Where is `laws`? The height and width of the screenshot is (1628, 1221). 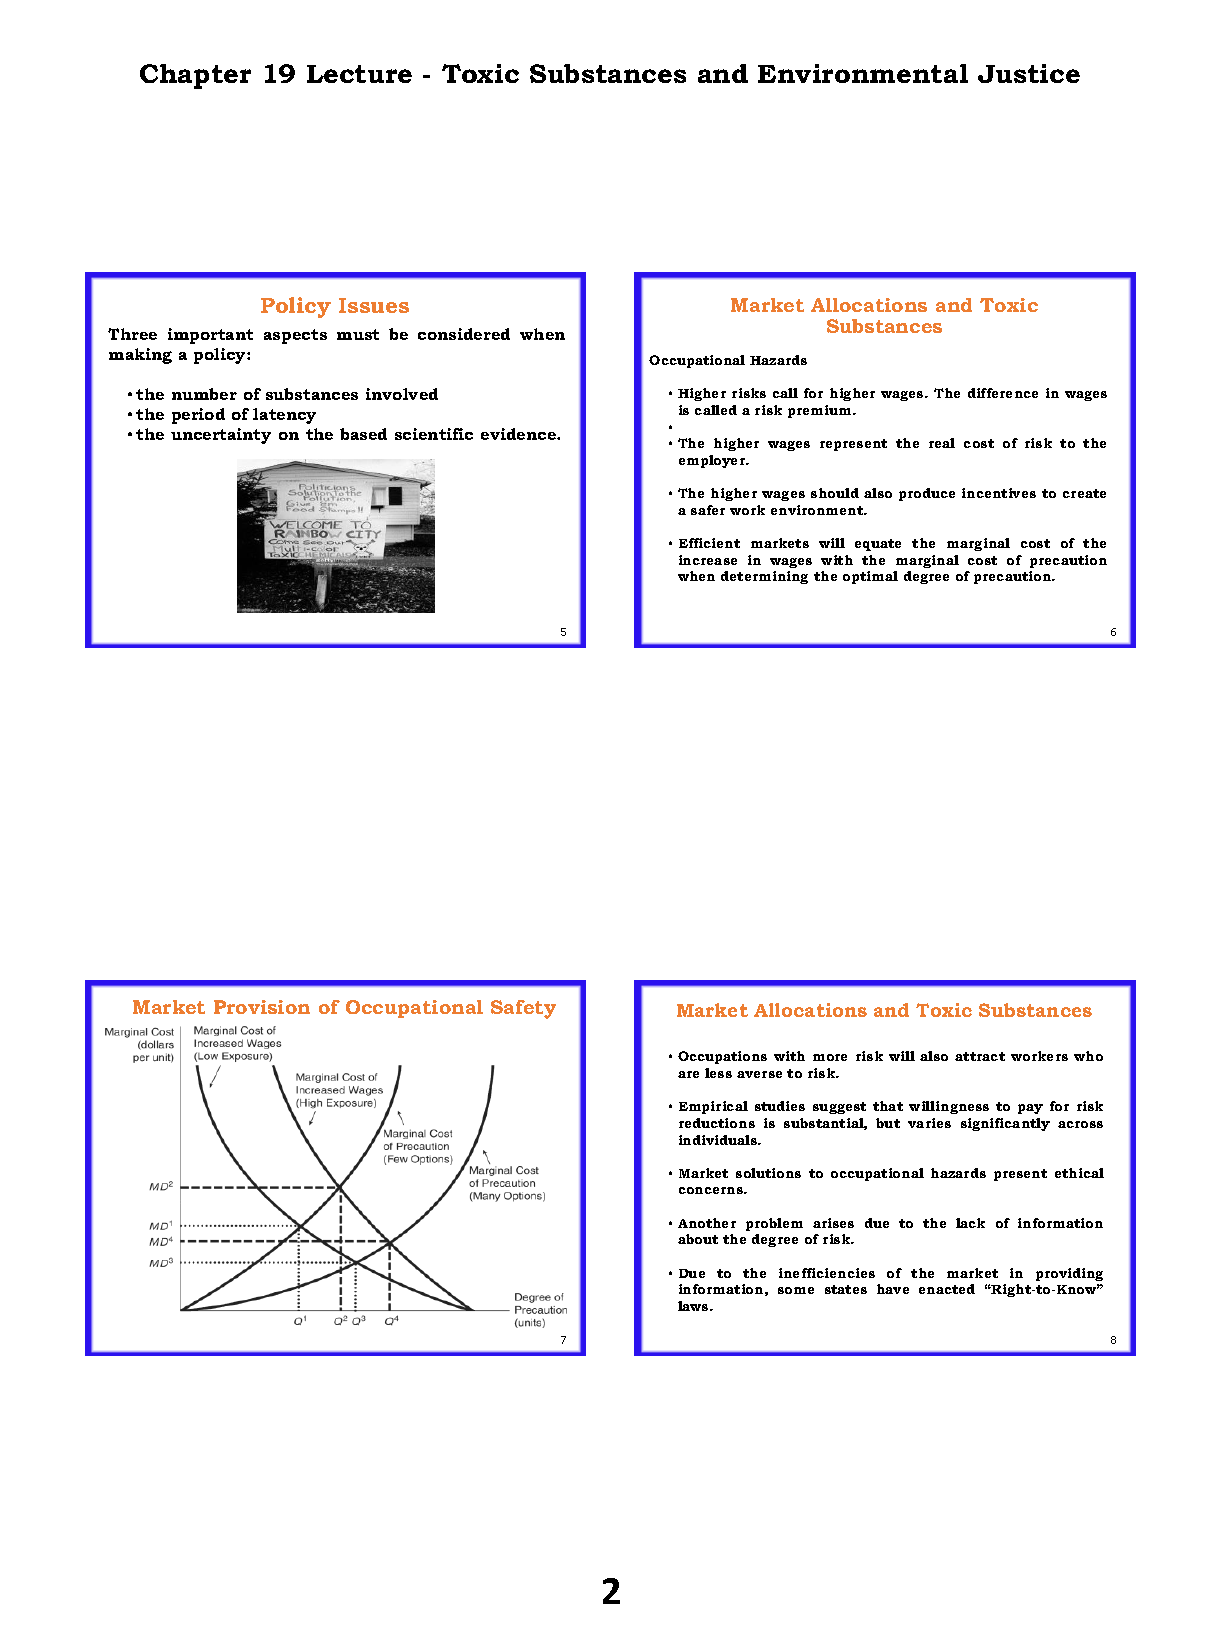
laws is located at coordinates (694, 1306).
